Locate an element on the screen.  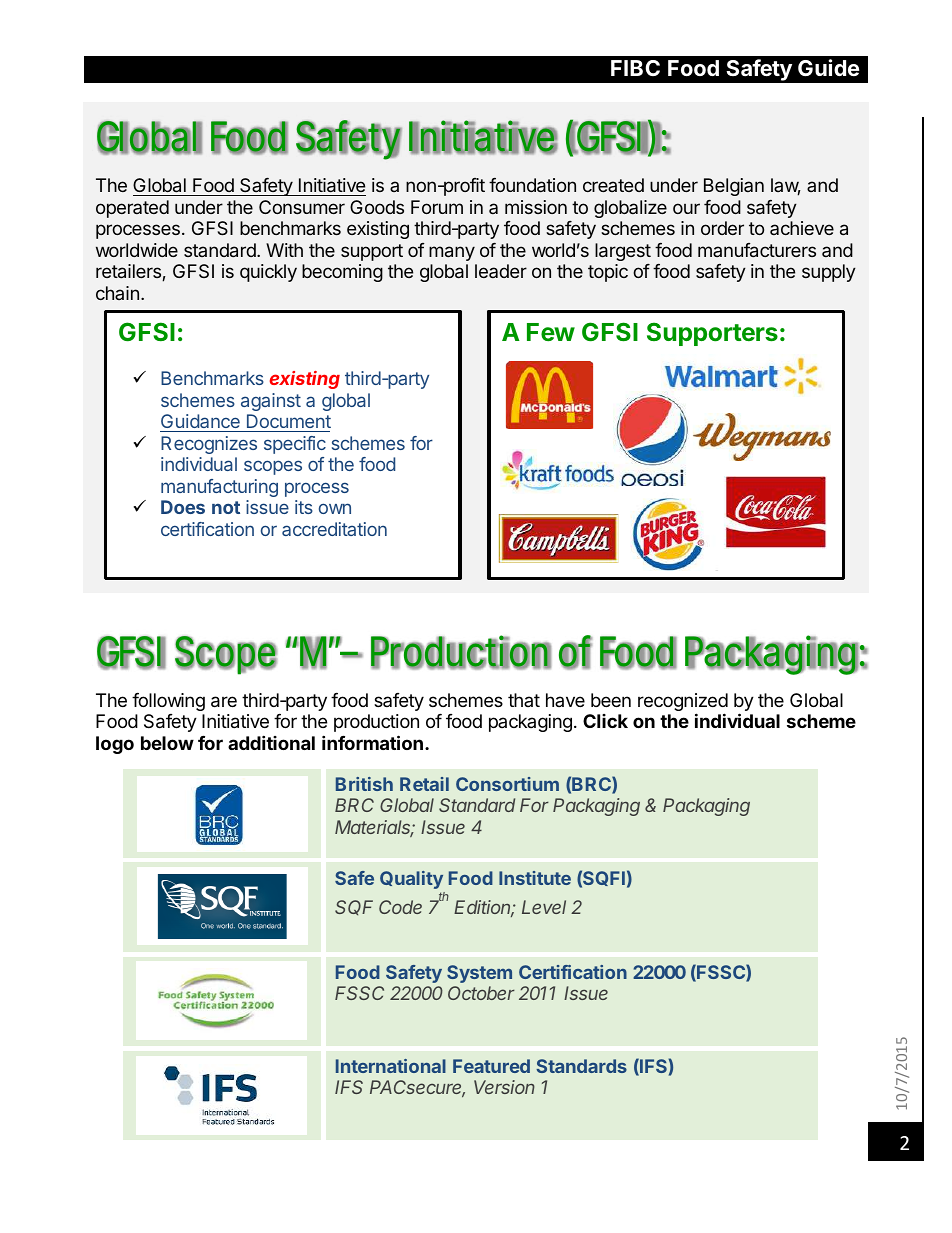
accreditation is located at coordinates (334, 529).
